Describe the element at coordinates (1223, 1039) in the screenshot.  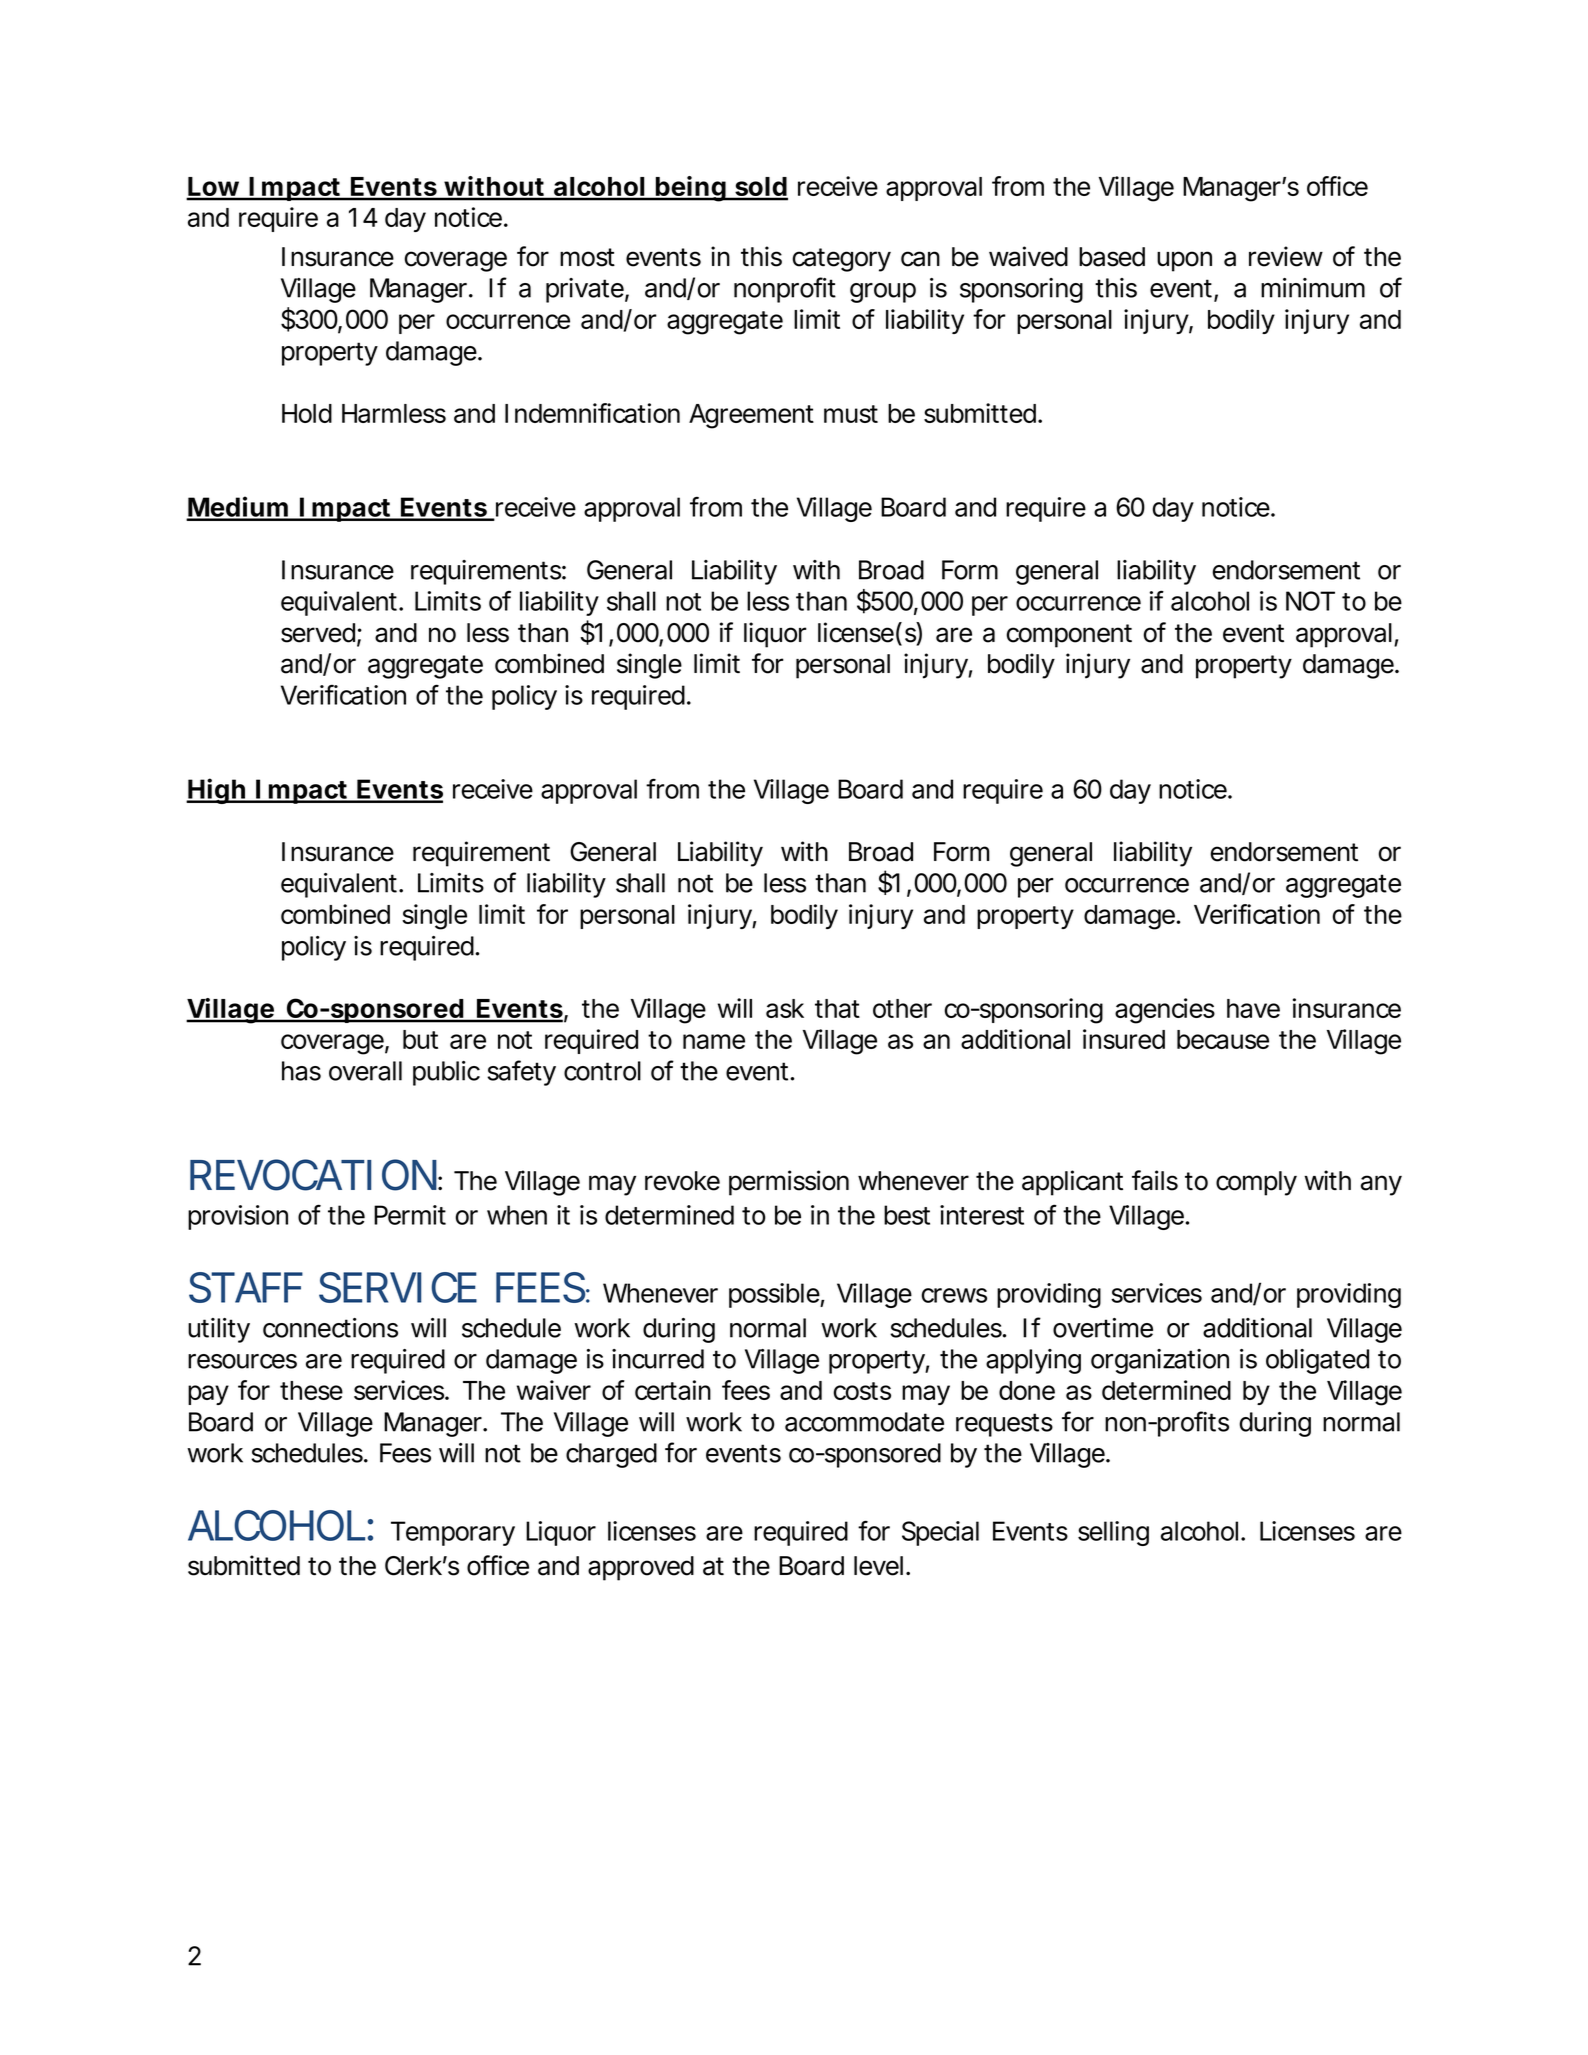
I see `because` at that location.
